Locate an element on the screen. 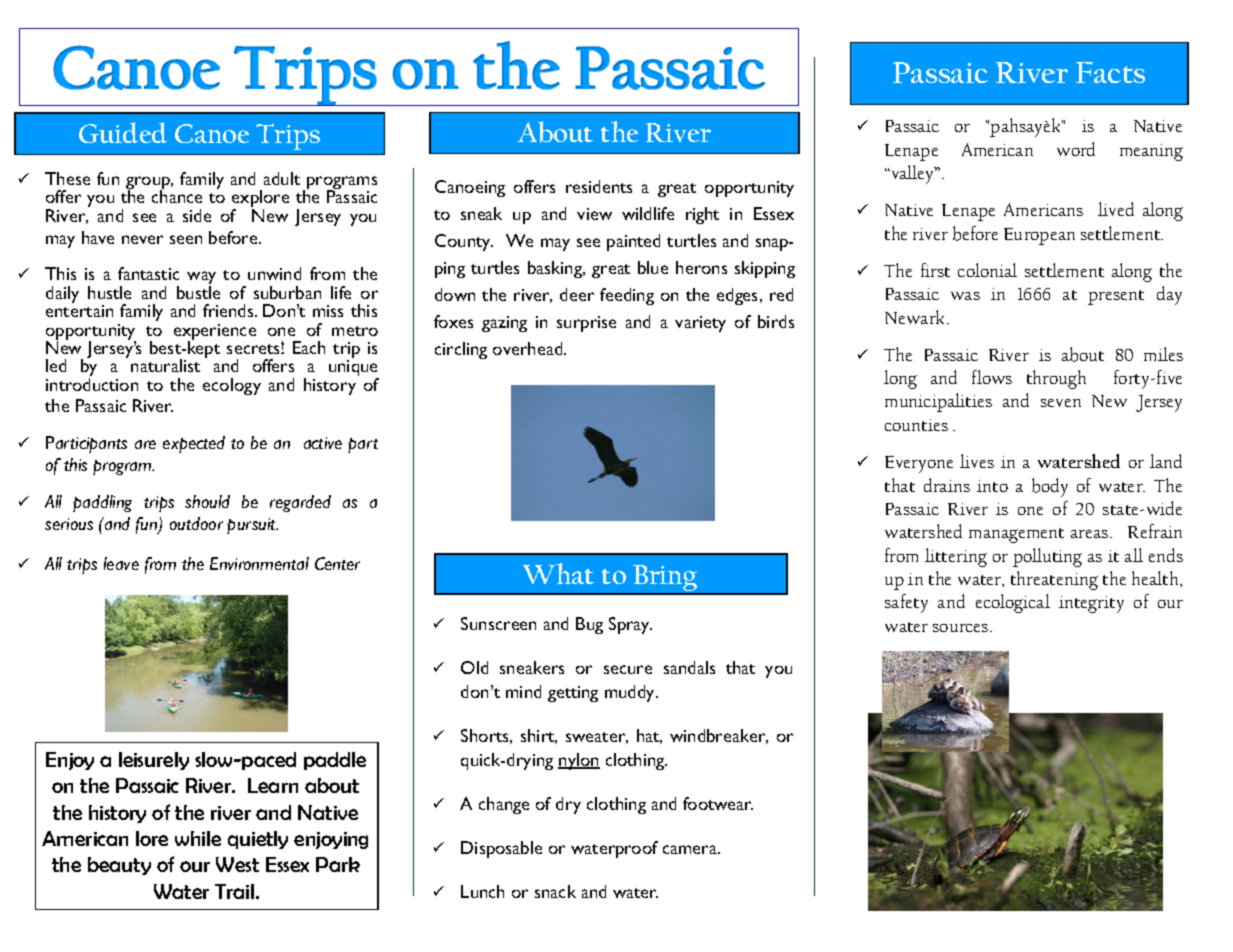  leave is located at coordinates (121, 563).
